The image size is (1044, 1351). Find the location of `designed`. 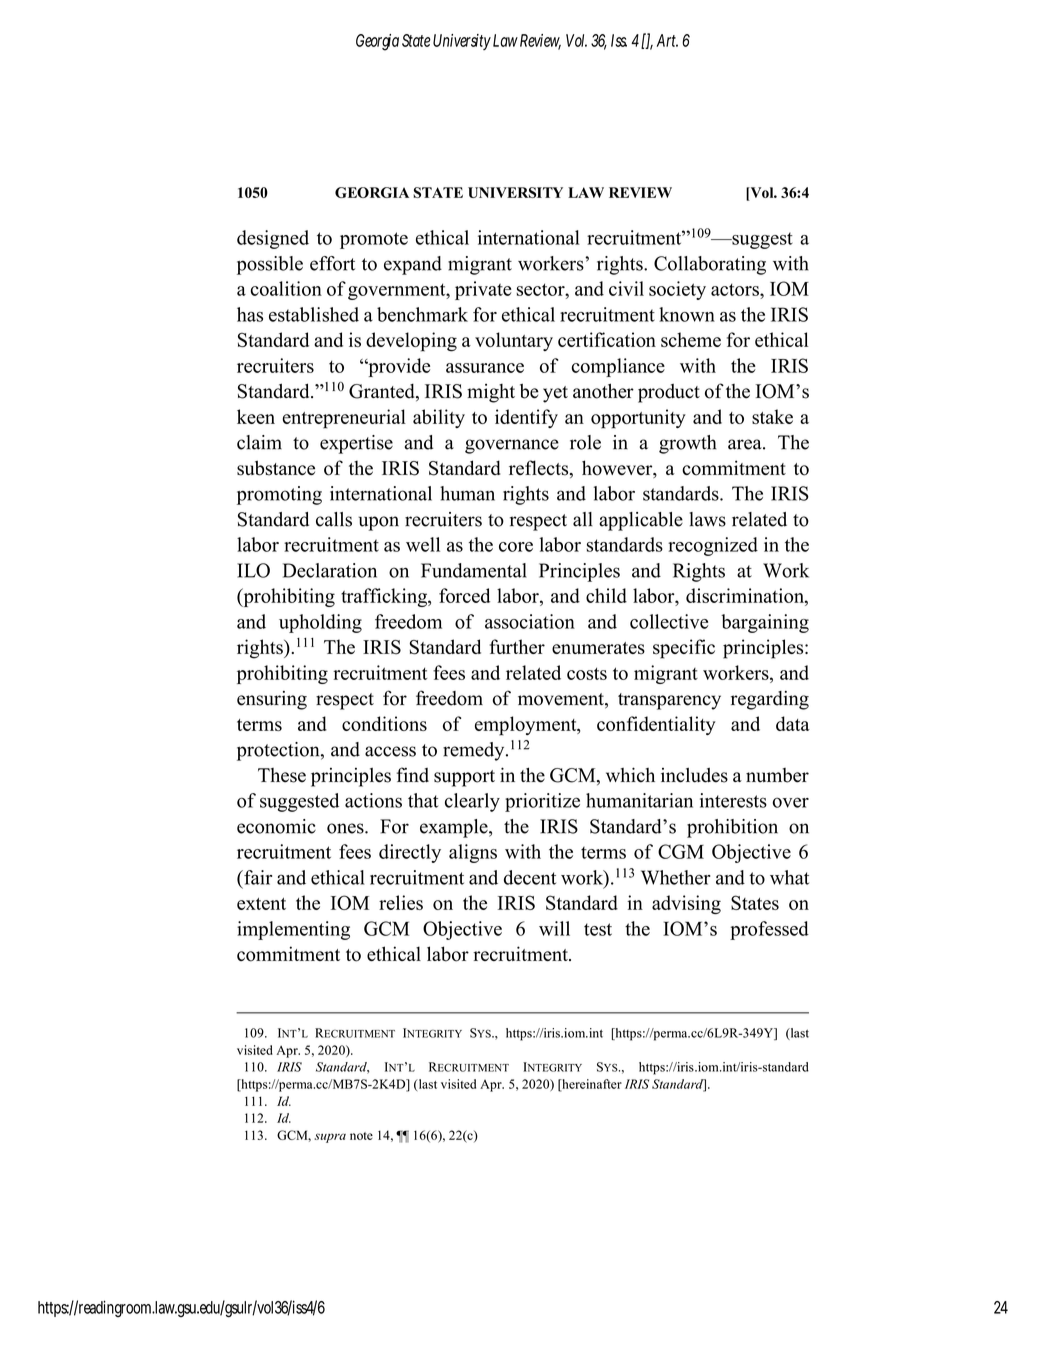

designed is located at coordinates (273, 239).
